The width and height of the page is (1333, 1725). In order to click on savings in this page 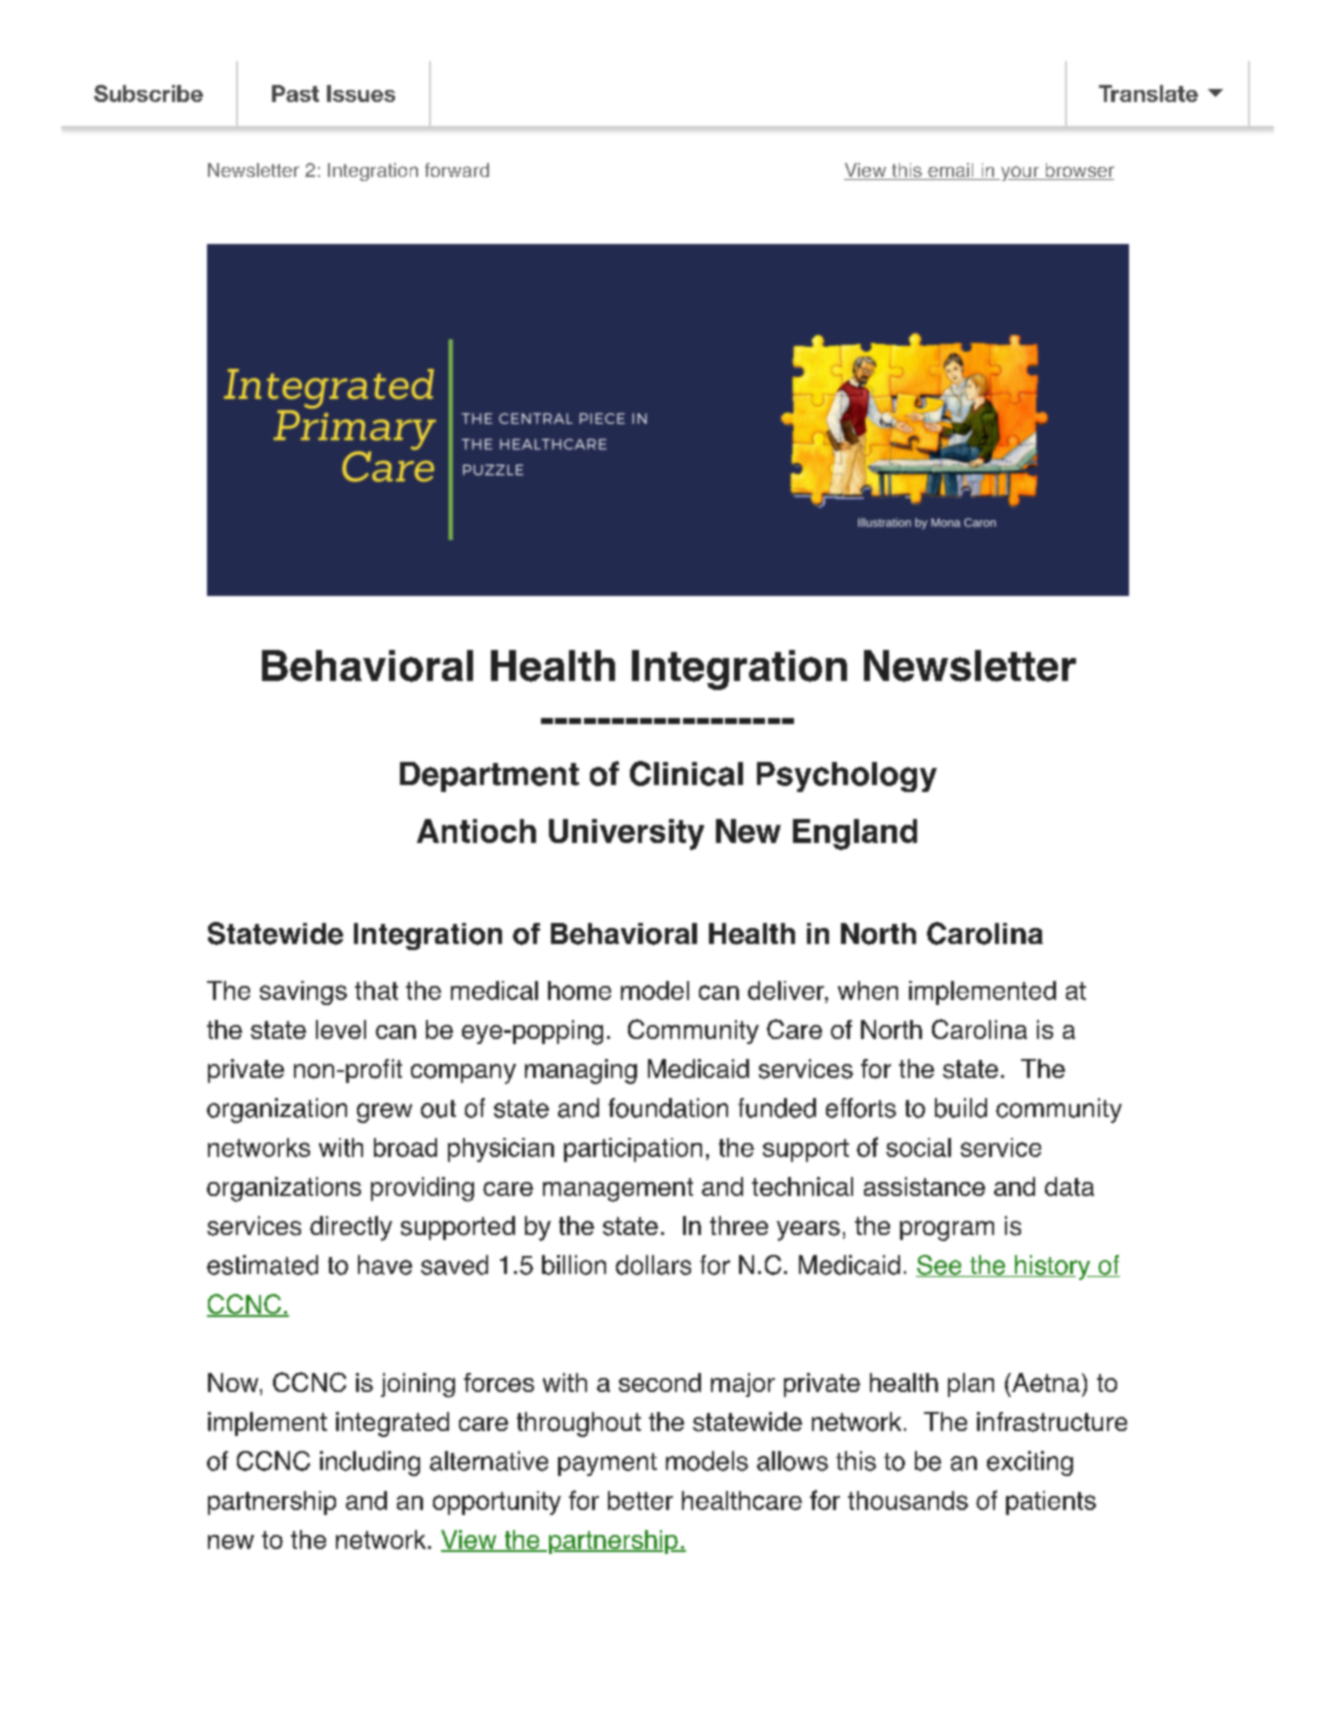, I will do `click(303, 993)`.
